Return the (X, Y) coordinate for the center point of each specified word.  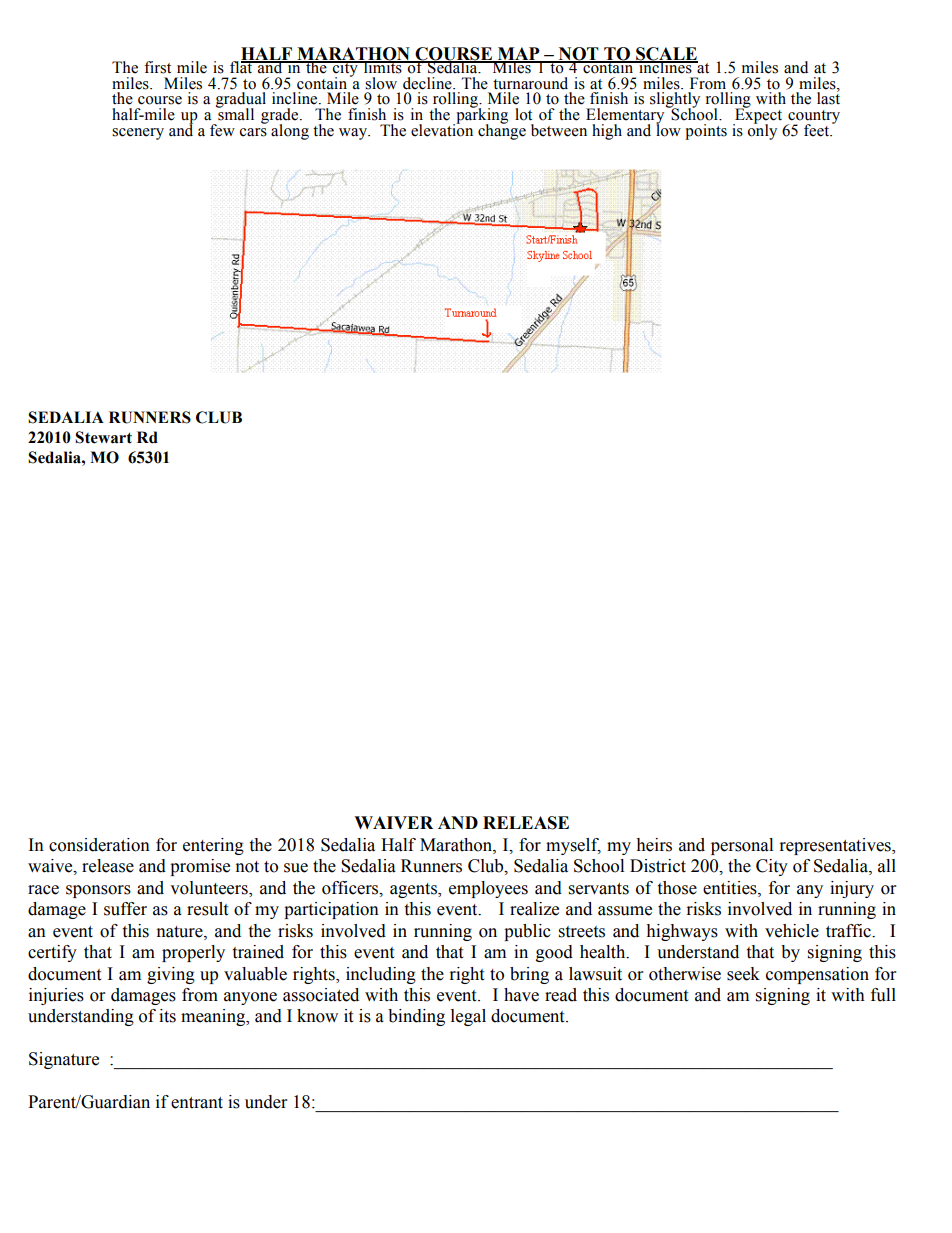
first (157, 67)
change (502, 131)
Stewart (103, 437)
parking (481, 116)
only (762, 131)
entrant (197, 1103)
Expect (757, 116)
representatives (836, 846)
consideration (99, 845)
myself (573, 846)
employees (488, 889)
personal (742, 846)
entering (213, 846)
